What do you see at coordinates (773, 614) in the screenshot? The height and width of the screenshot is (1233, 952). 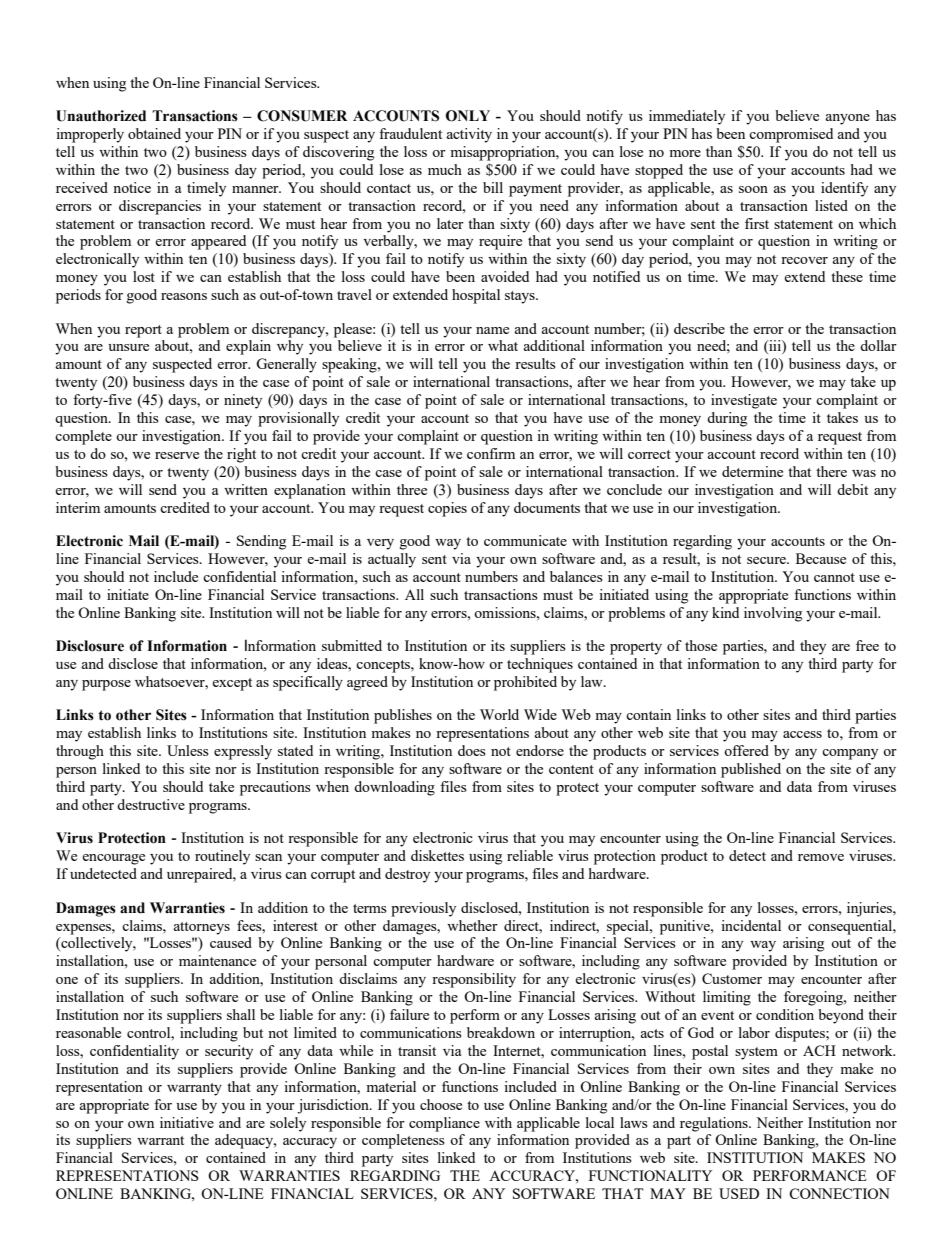 I see `involving` at bounding box center [773, 614].
